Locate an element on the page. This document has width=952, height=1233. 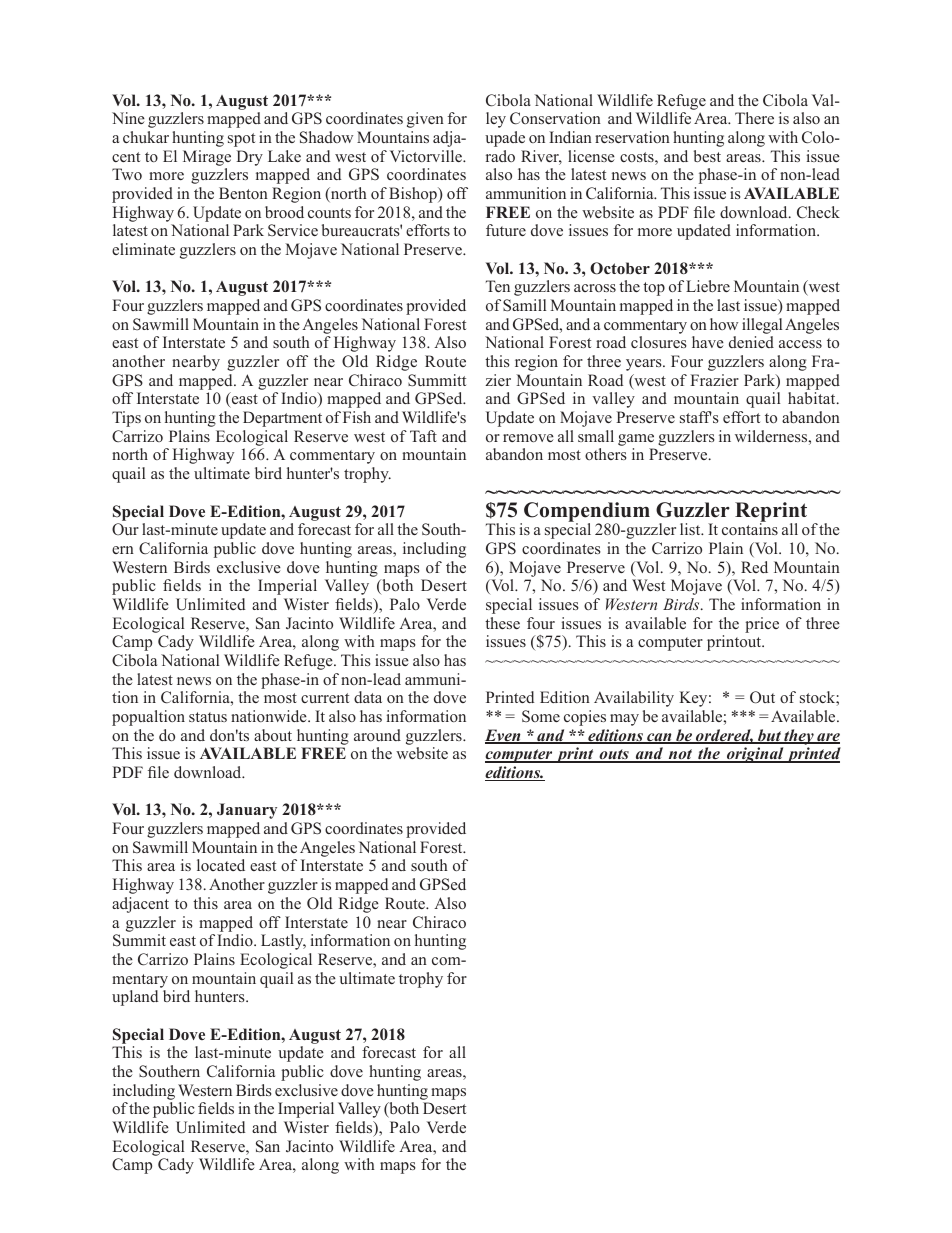
Even is located at coordinates (504, 736).
